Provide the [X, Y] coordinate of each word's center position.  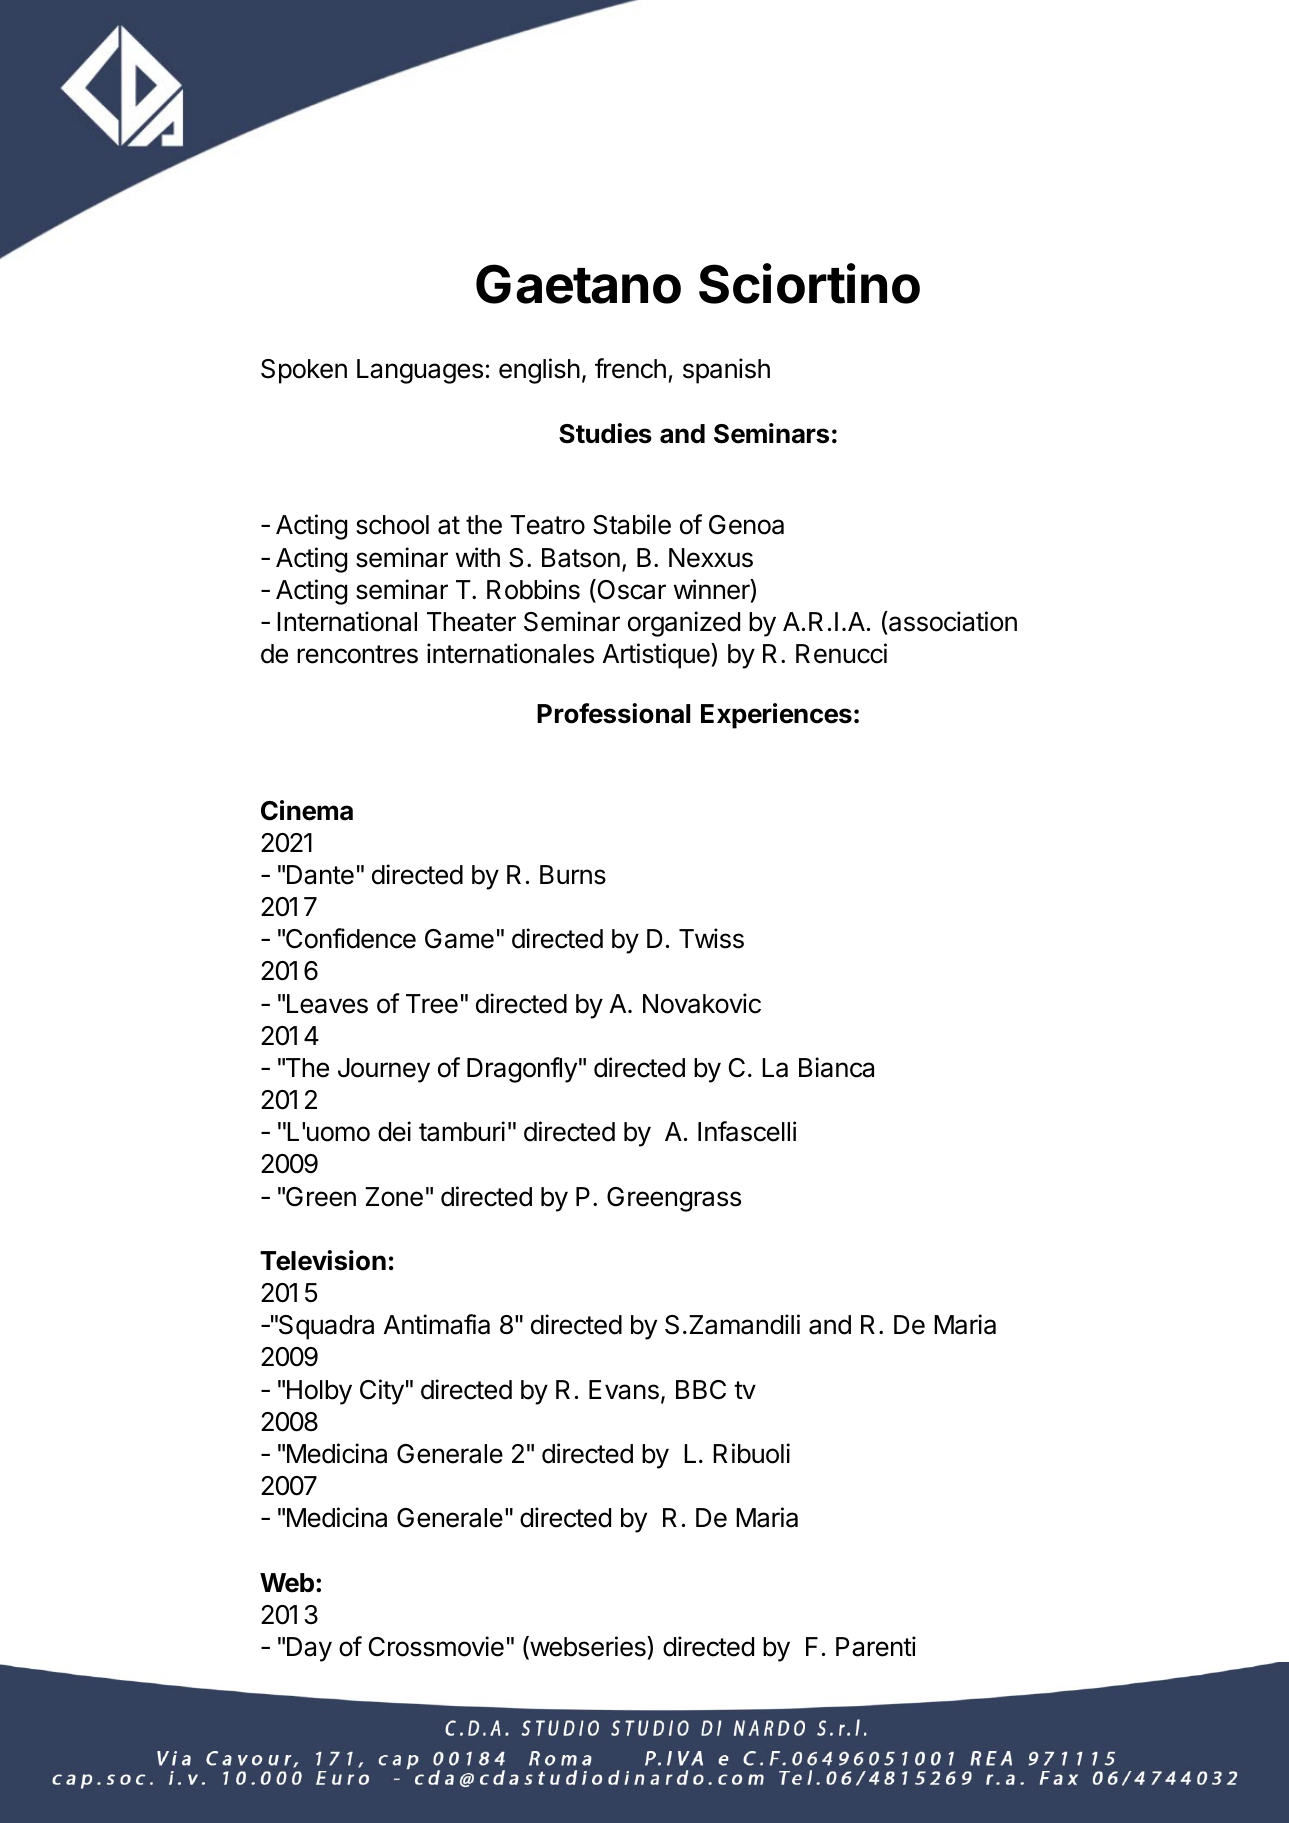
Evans [624, 1390]
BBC [701, 1390]
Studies [605, 433]
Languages [420, 371]
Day [309, 1649]
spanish [726, 371]
